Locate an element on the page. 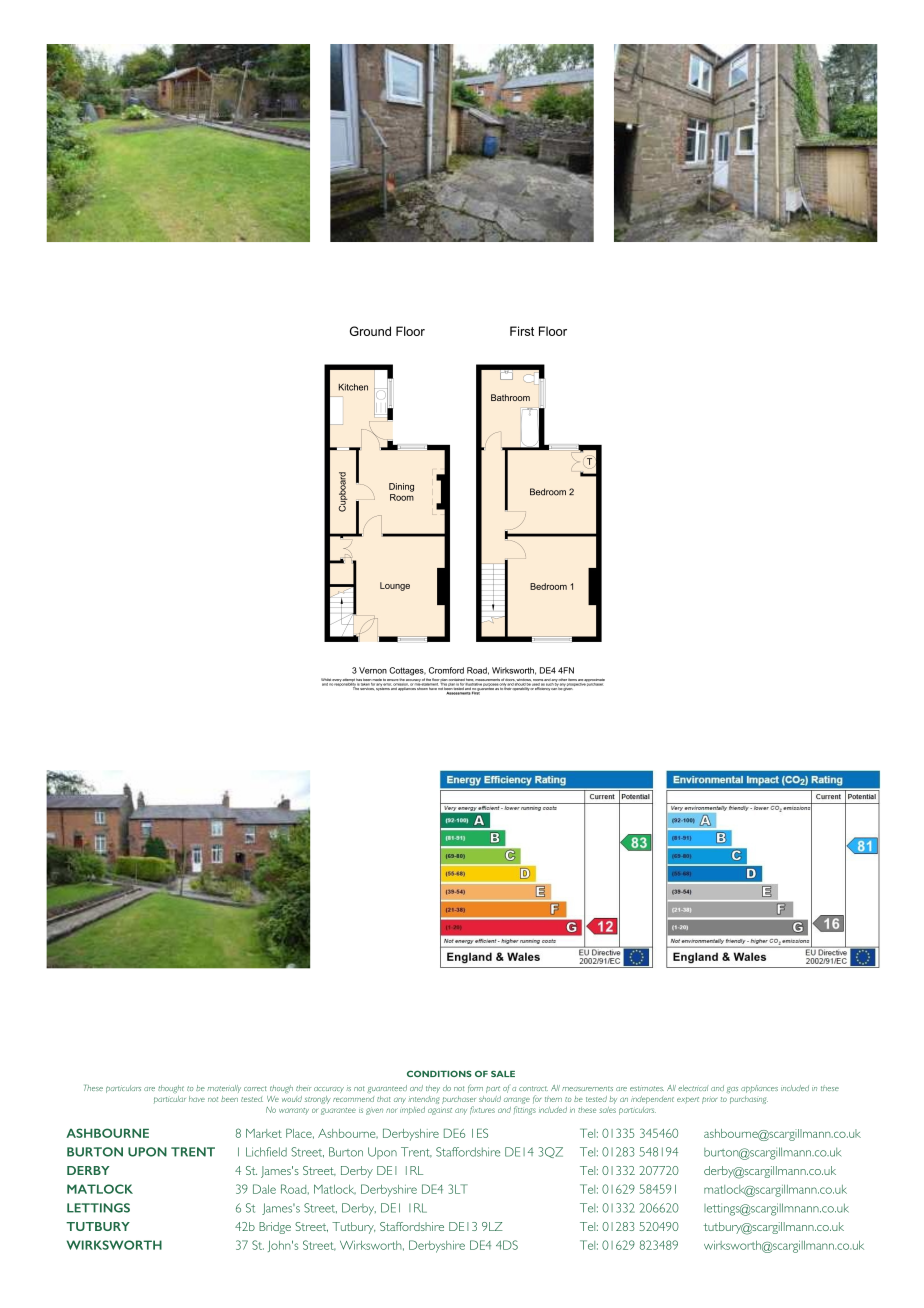 The width and height of the page is (924, 1308). Market is located at coordinates (264, 1133).
